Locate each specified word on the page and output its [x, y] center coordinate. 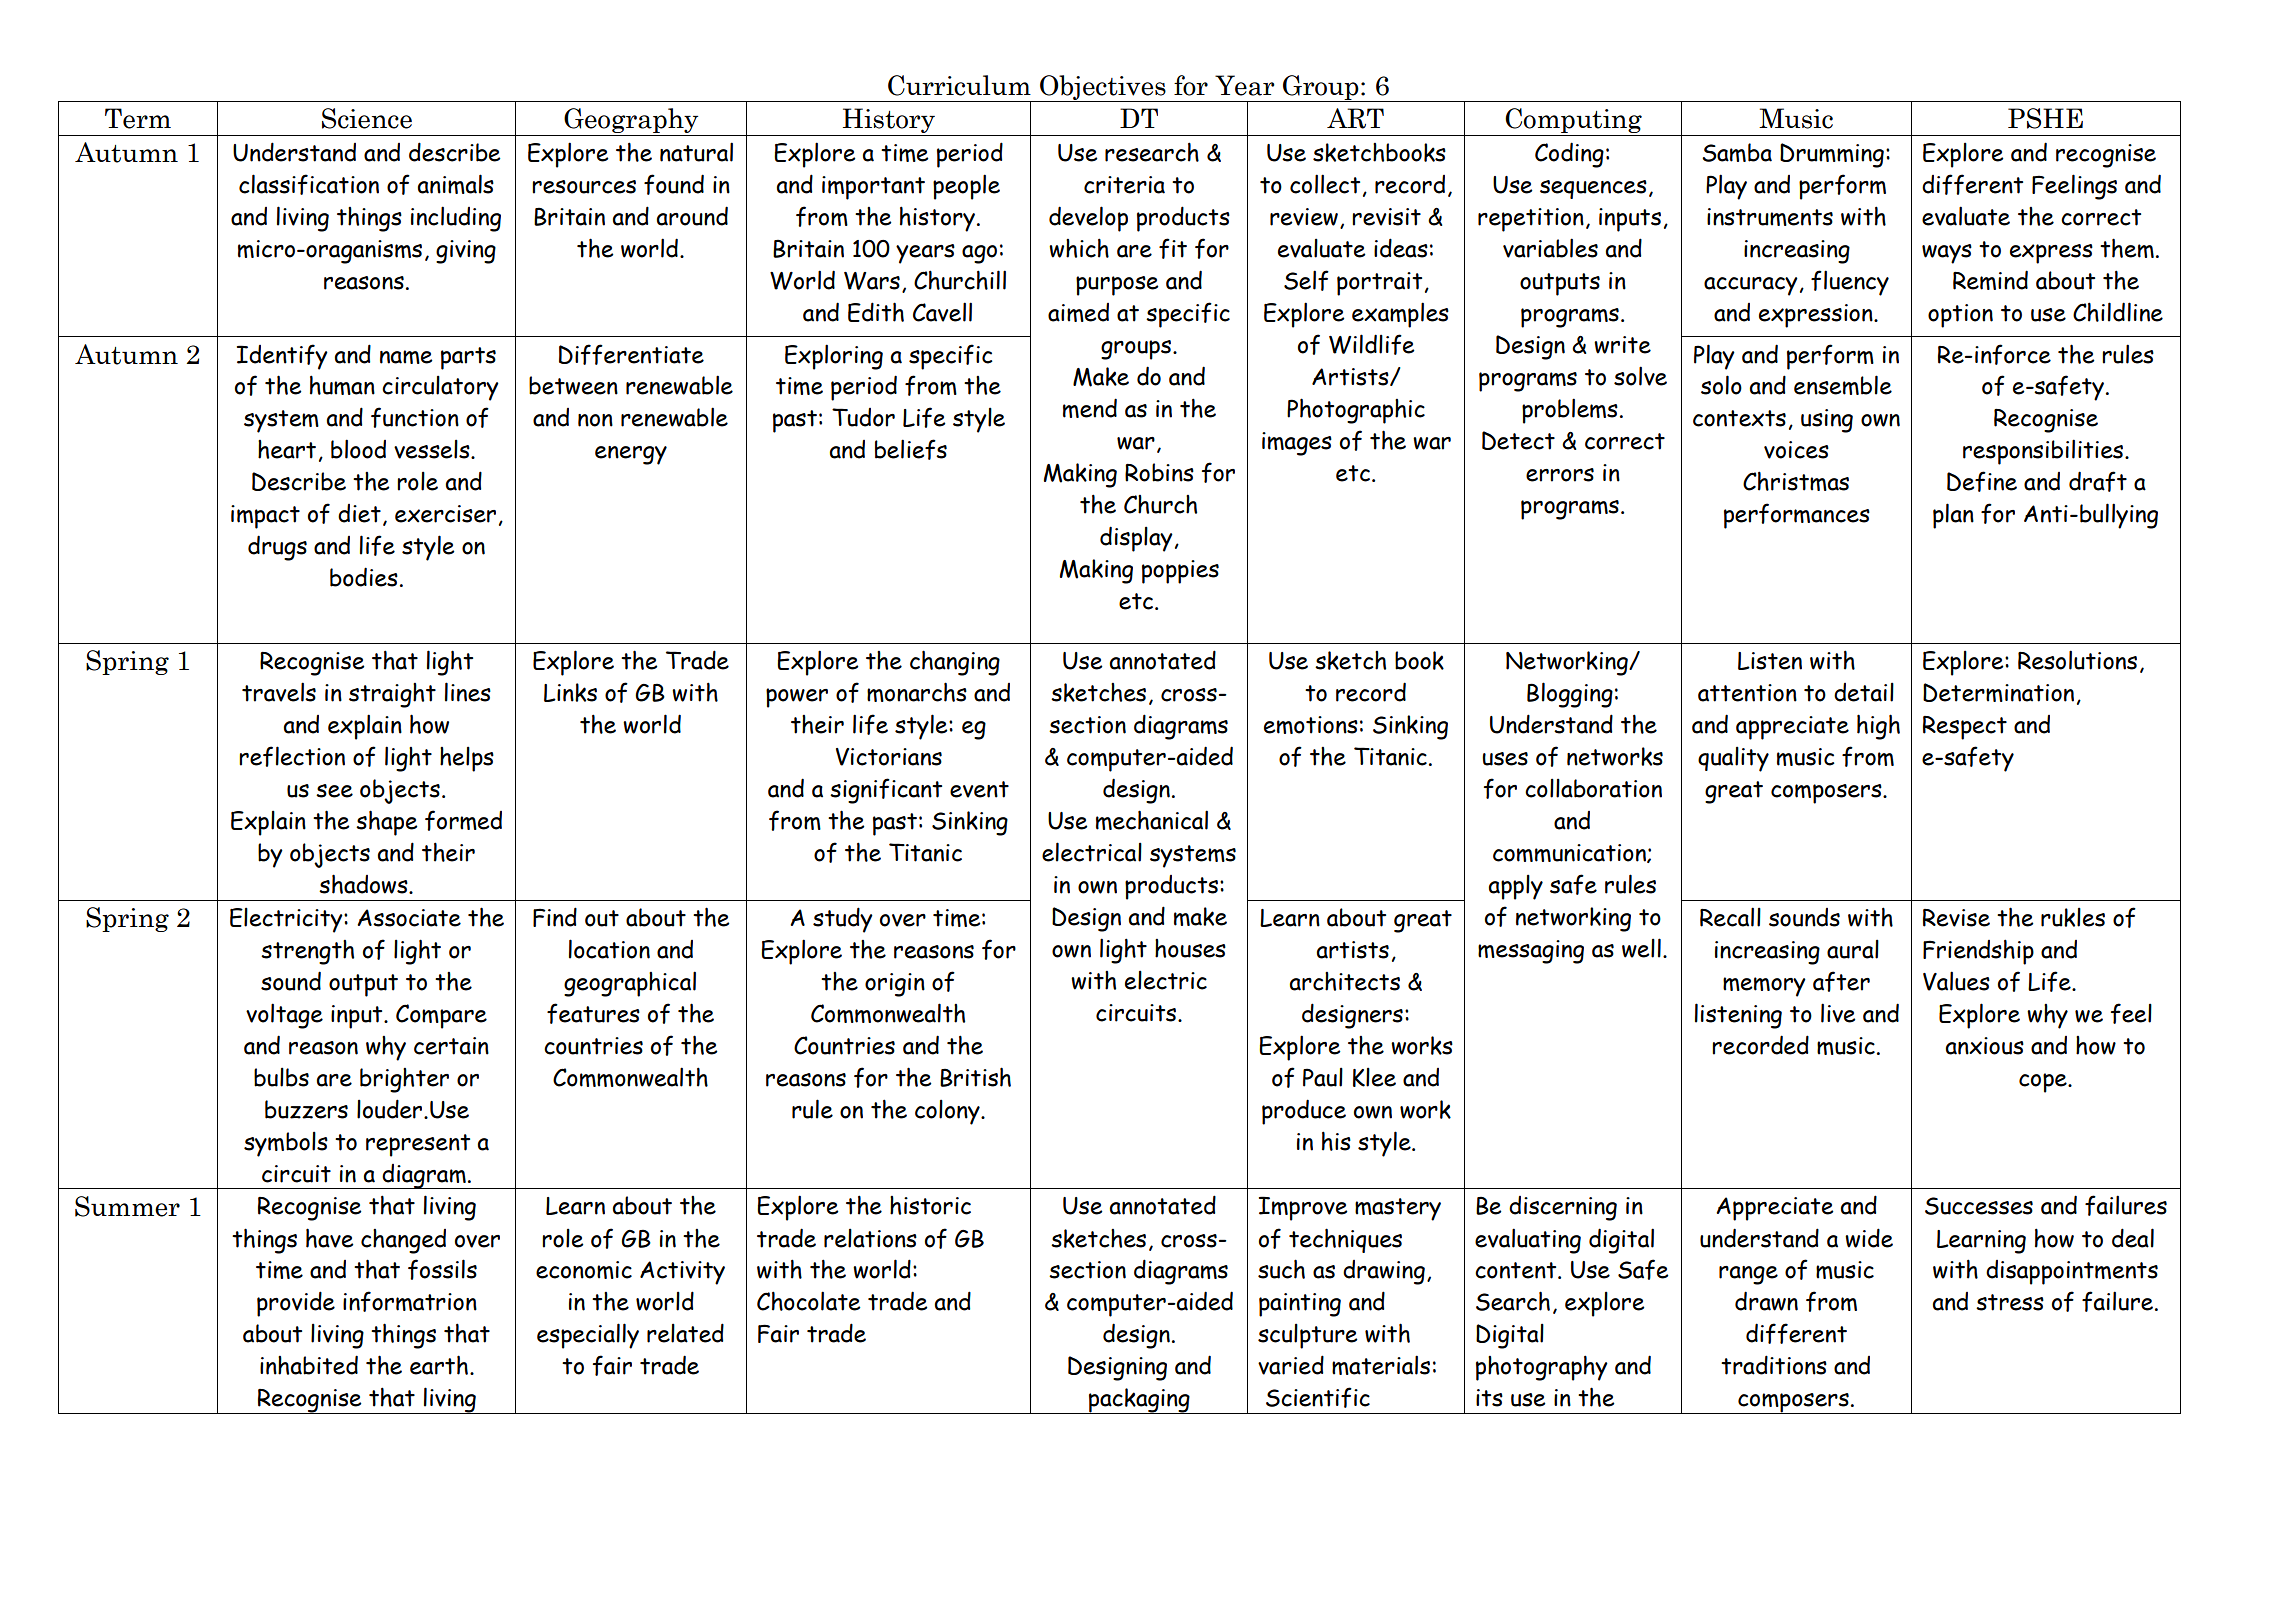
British [975, 1077]
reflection [292, 756]
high [1878, 727]
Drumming [1832, 155]
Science [367, 118]
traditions [1774, 1365]
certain [451, 1046]
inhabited [309, 1365]
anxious [1984, 1046]
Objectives [1103, 88]
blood [358, 449]
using [1827, 421]
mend [1090, 408]
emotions [1311, 725]
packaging [1139, 1401]
